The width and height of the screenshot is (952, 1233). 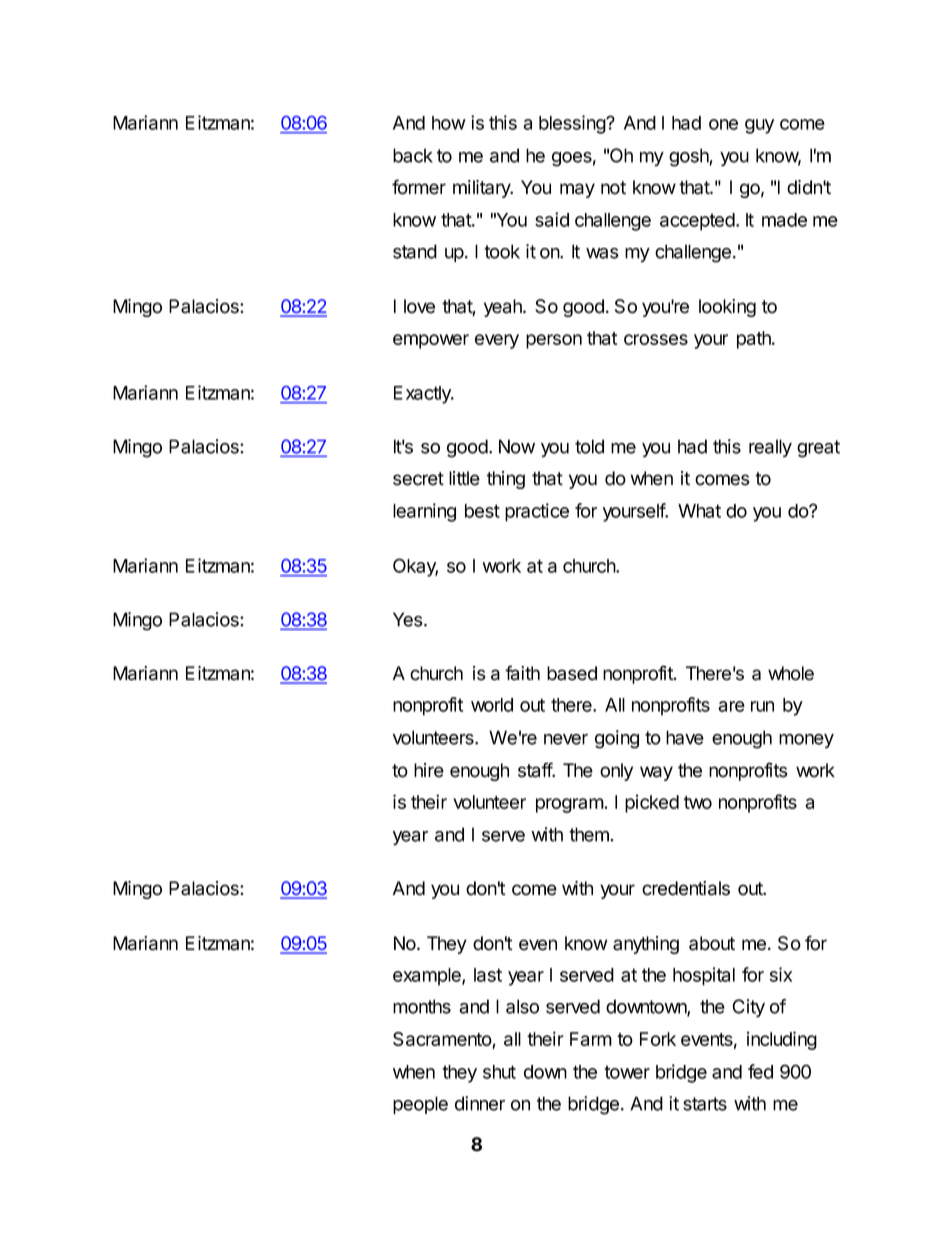 What do you see at coordinates (770, 448) in the screenshot?
I see `really` at bounding box center [770, 448].
